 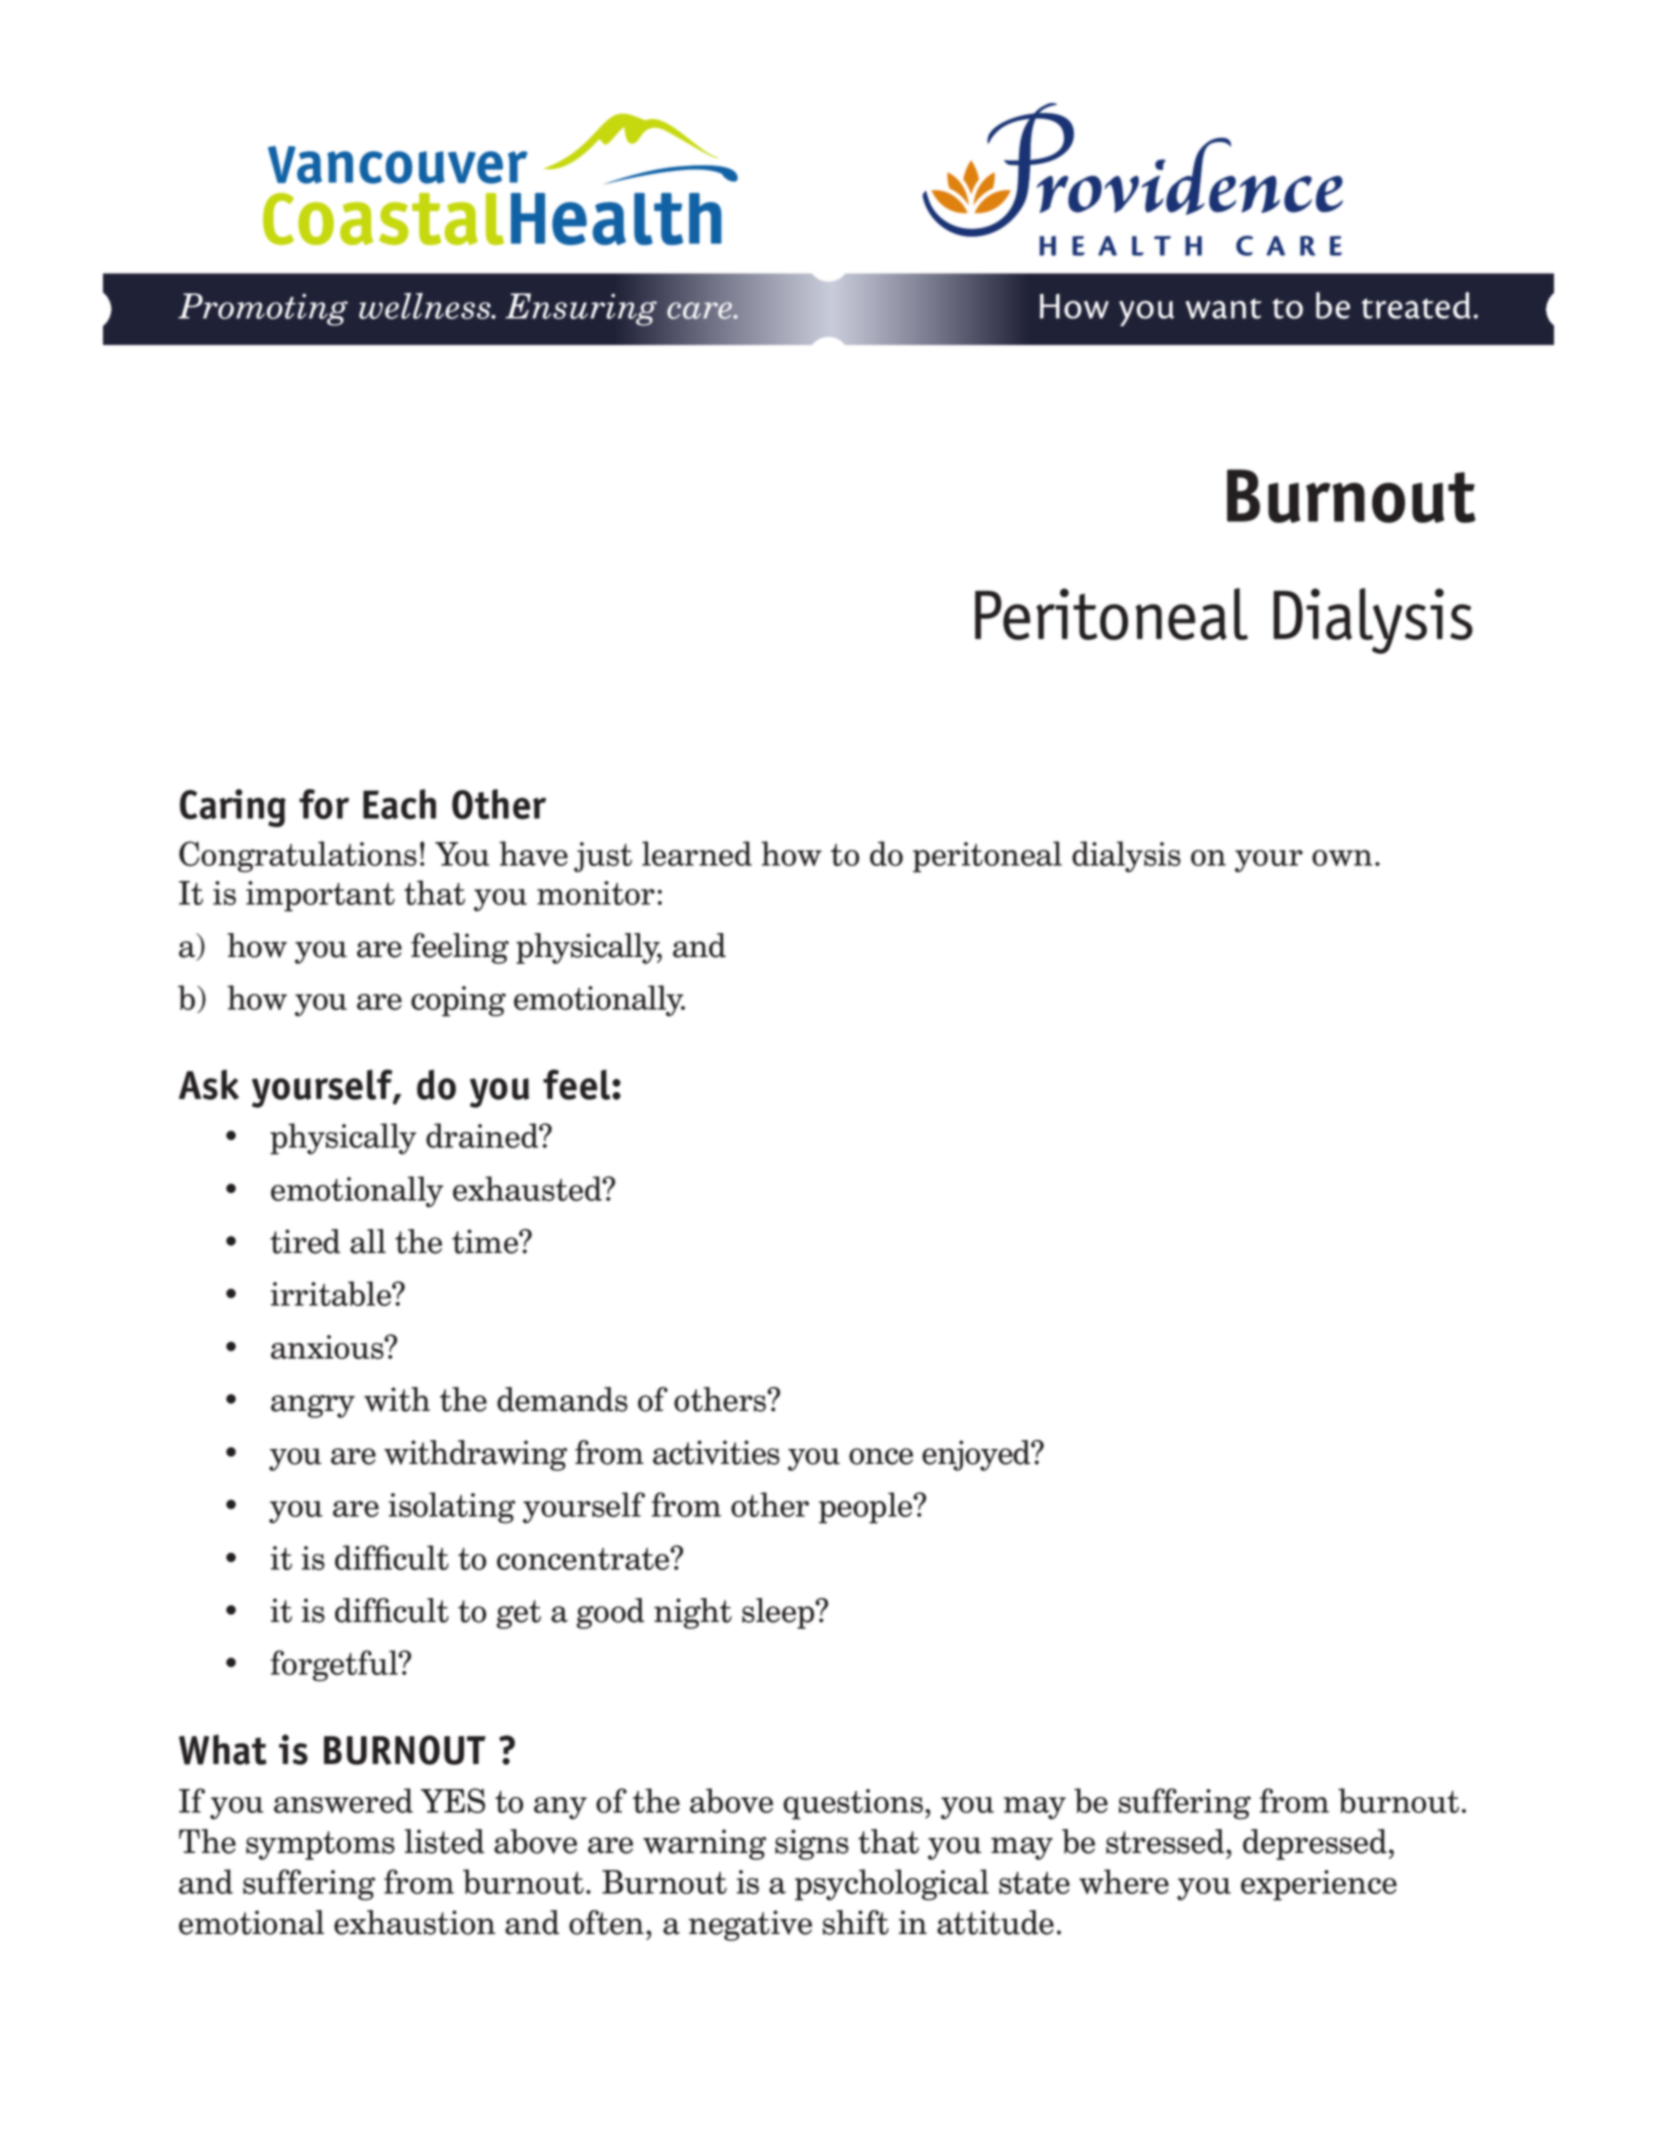 I want to click on stressed, so click(x=1166, y=1841).
